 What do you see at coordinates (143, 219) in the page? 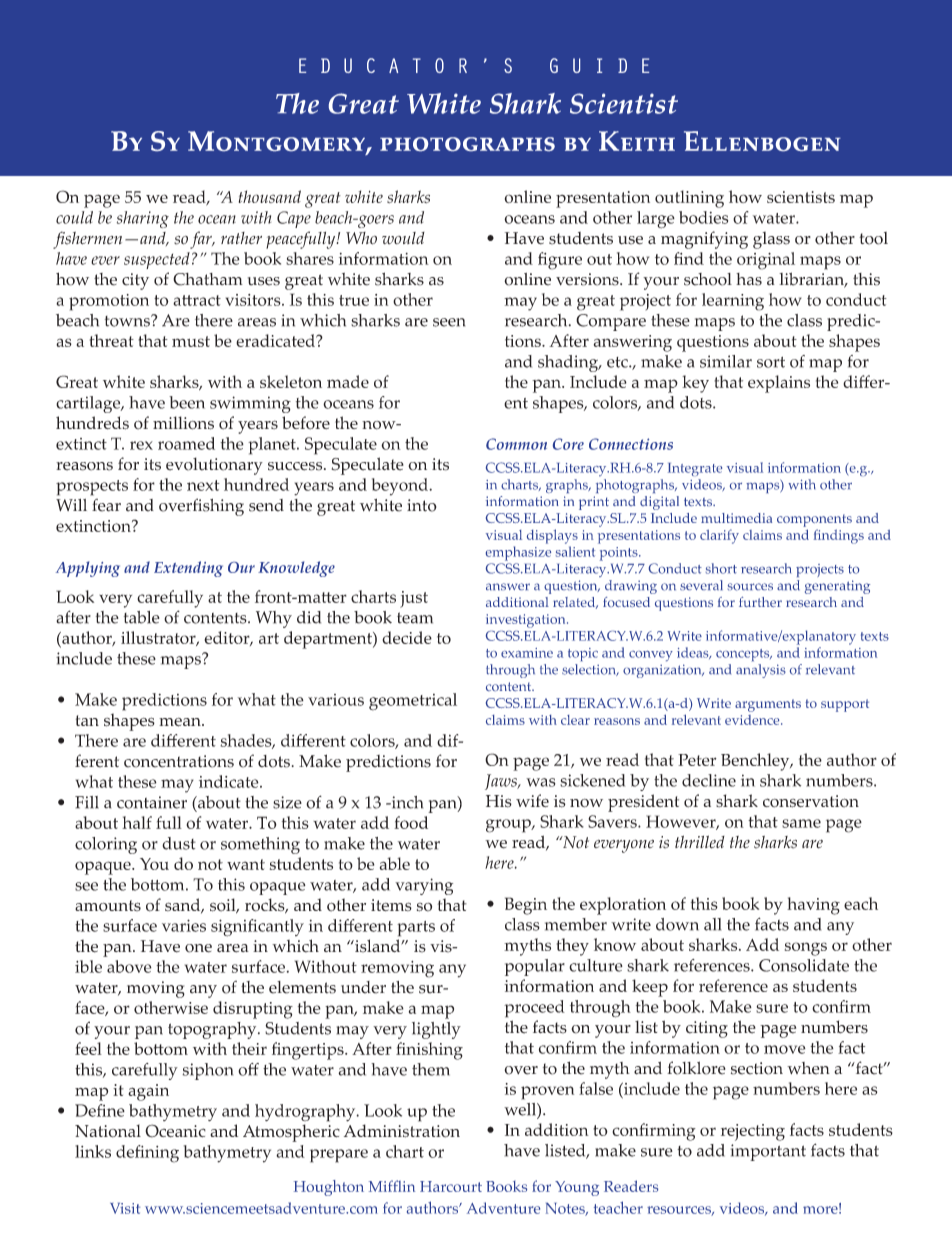
I see `sharing` at bounding box center [143, 219].
